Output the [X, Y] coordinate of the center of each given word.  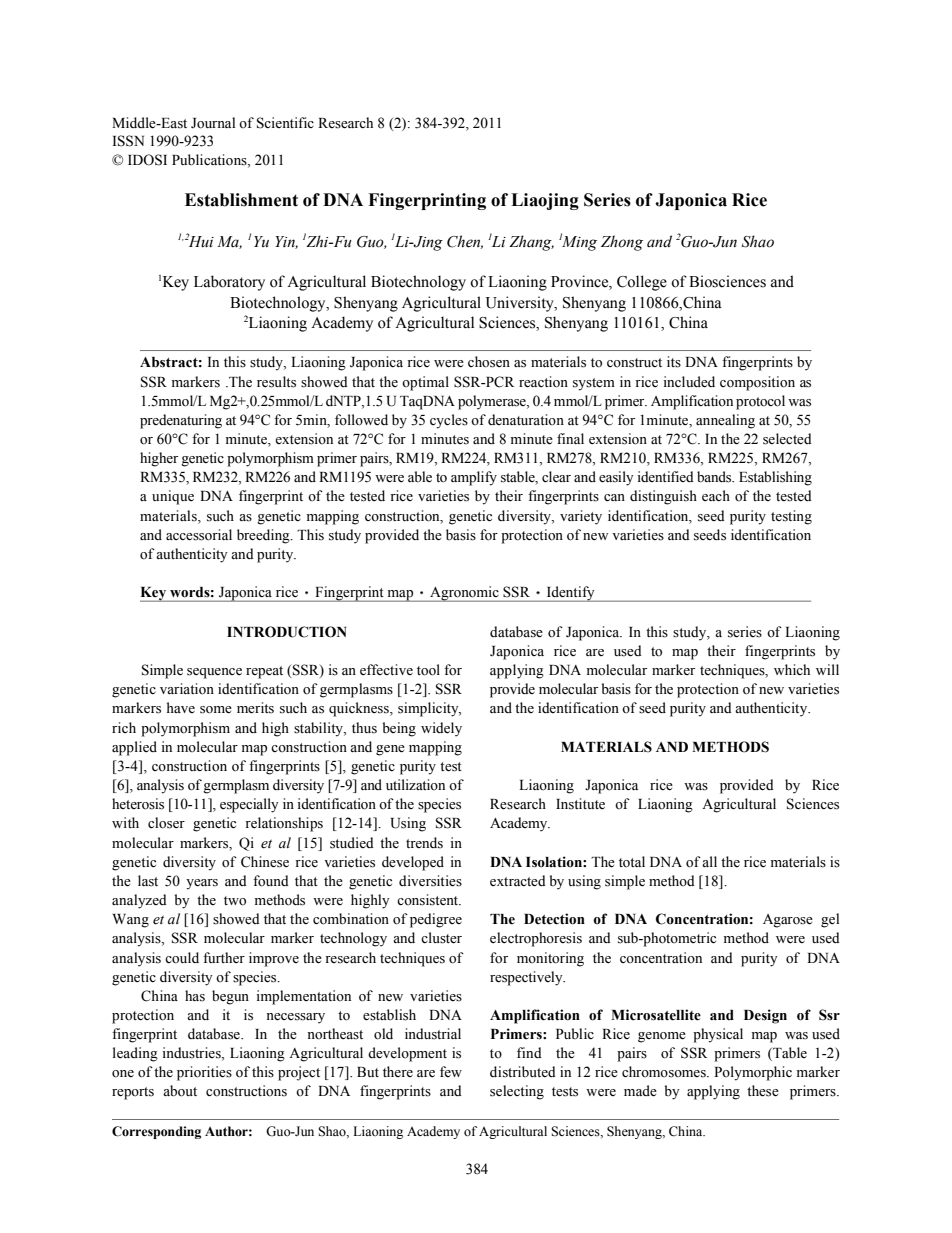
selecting [517, 1092]
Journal [213, 123]
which [792, 669]
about [180, 1091]
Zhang [531, 243]
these [763, 1091]
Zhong [622, 243]
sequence [214, 673]
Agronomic [464, 594]
